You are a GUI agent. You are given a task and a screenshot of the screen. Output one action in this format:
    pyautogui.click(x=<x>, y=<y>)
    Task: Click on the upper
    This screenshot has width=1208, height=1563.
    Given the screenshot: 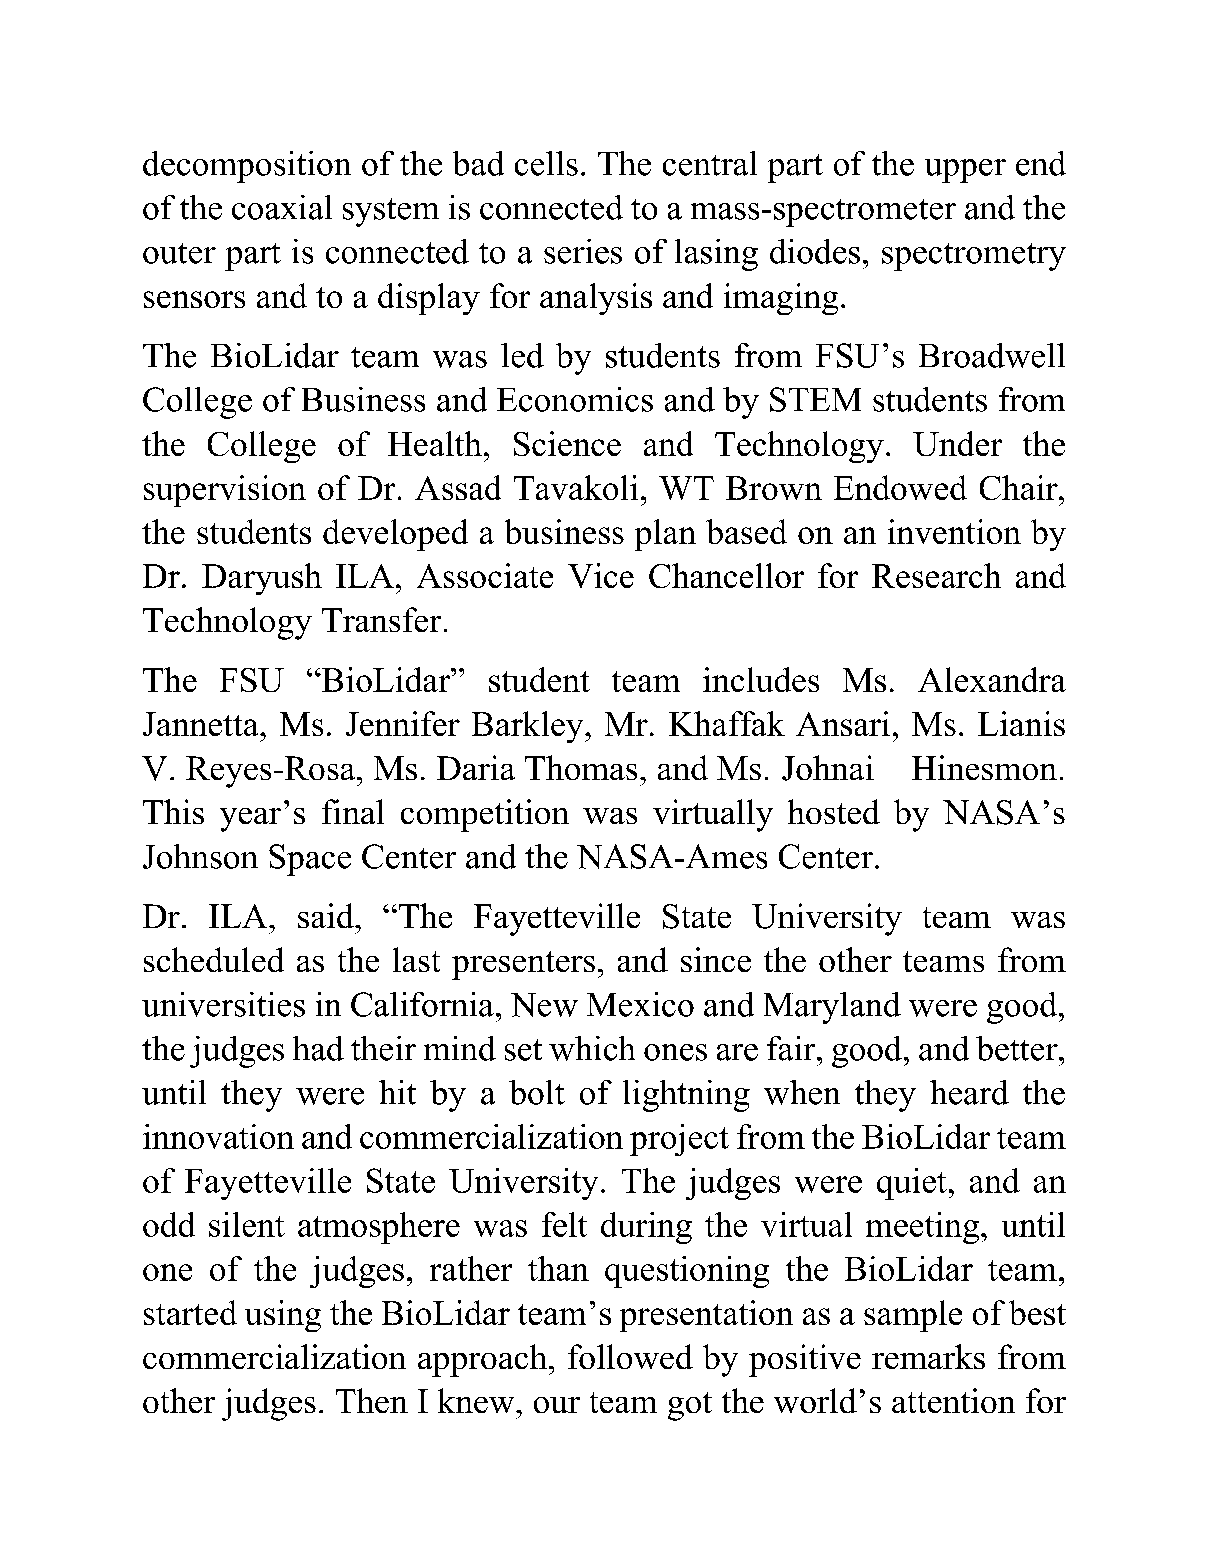 What is the action you would take?
    pyautogui.click(x=965, y=171)
